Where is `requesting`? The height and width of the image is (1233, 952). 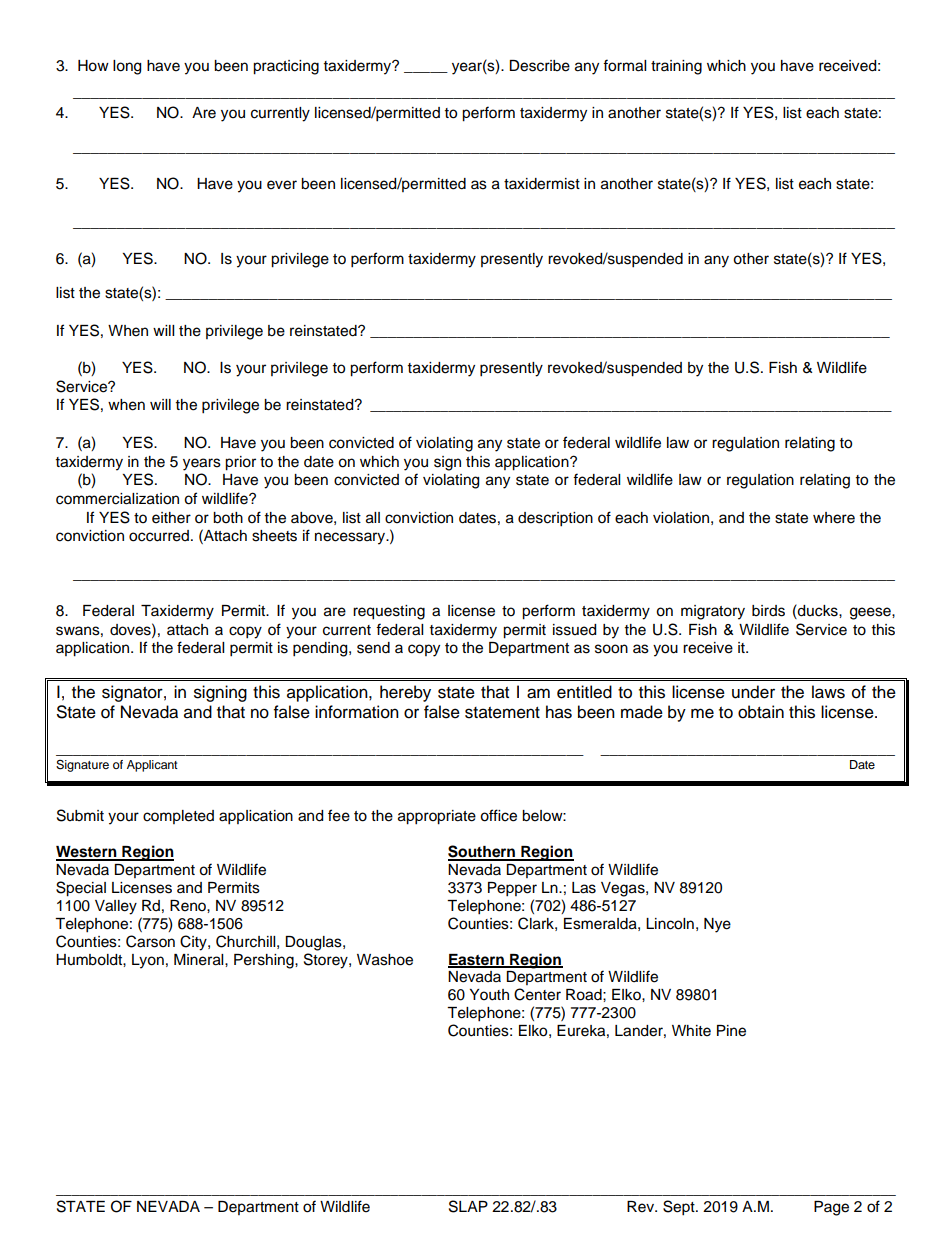 requesting is located at coordinates (389, 612).
